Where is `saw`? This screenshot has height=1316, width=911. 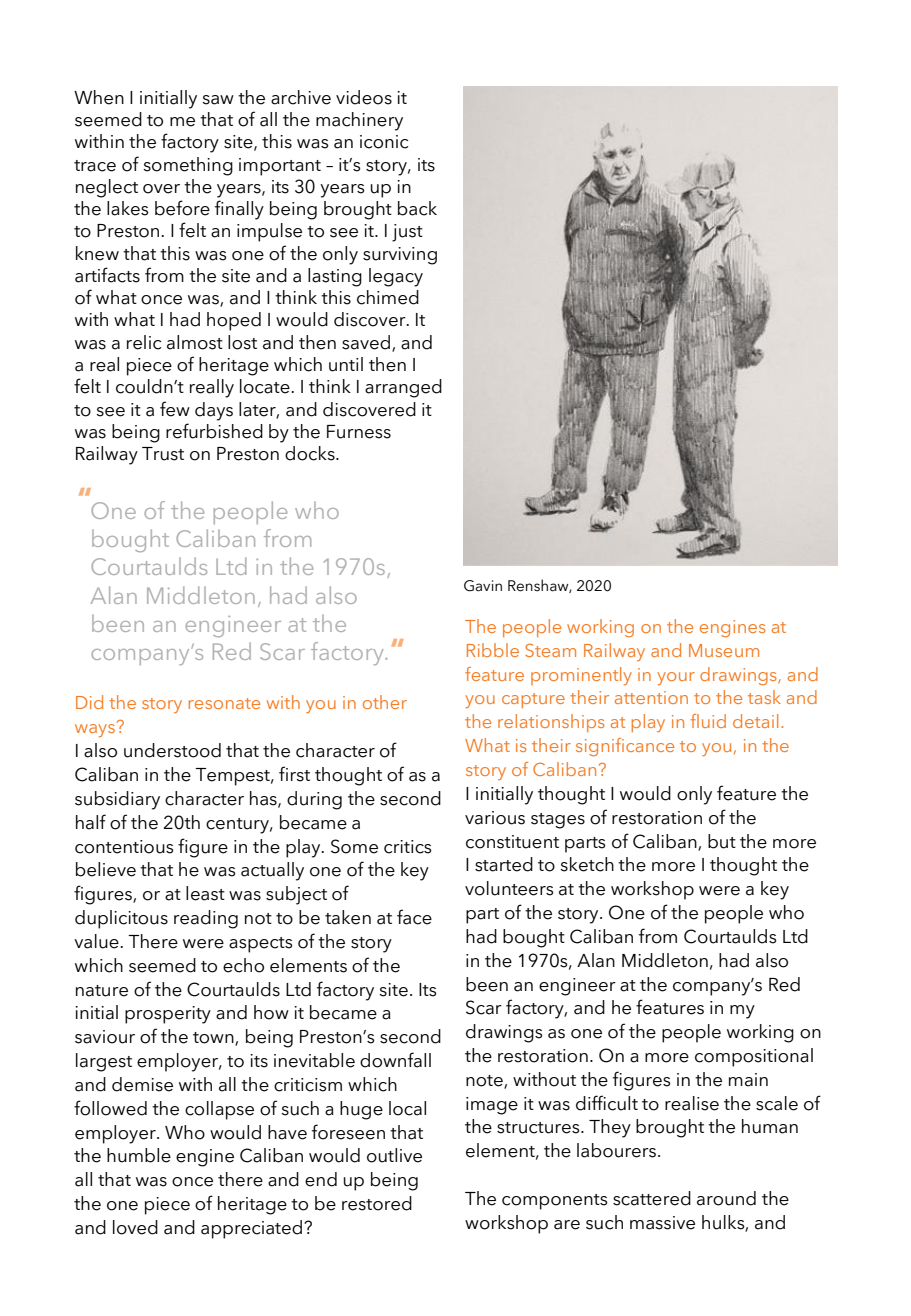 saw is located at coordinates (218, 100).
